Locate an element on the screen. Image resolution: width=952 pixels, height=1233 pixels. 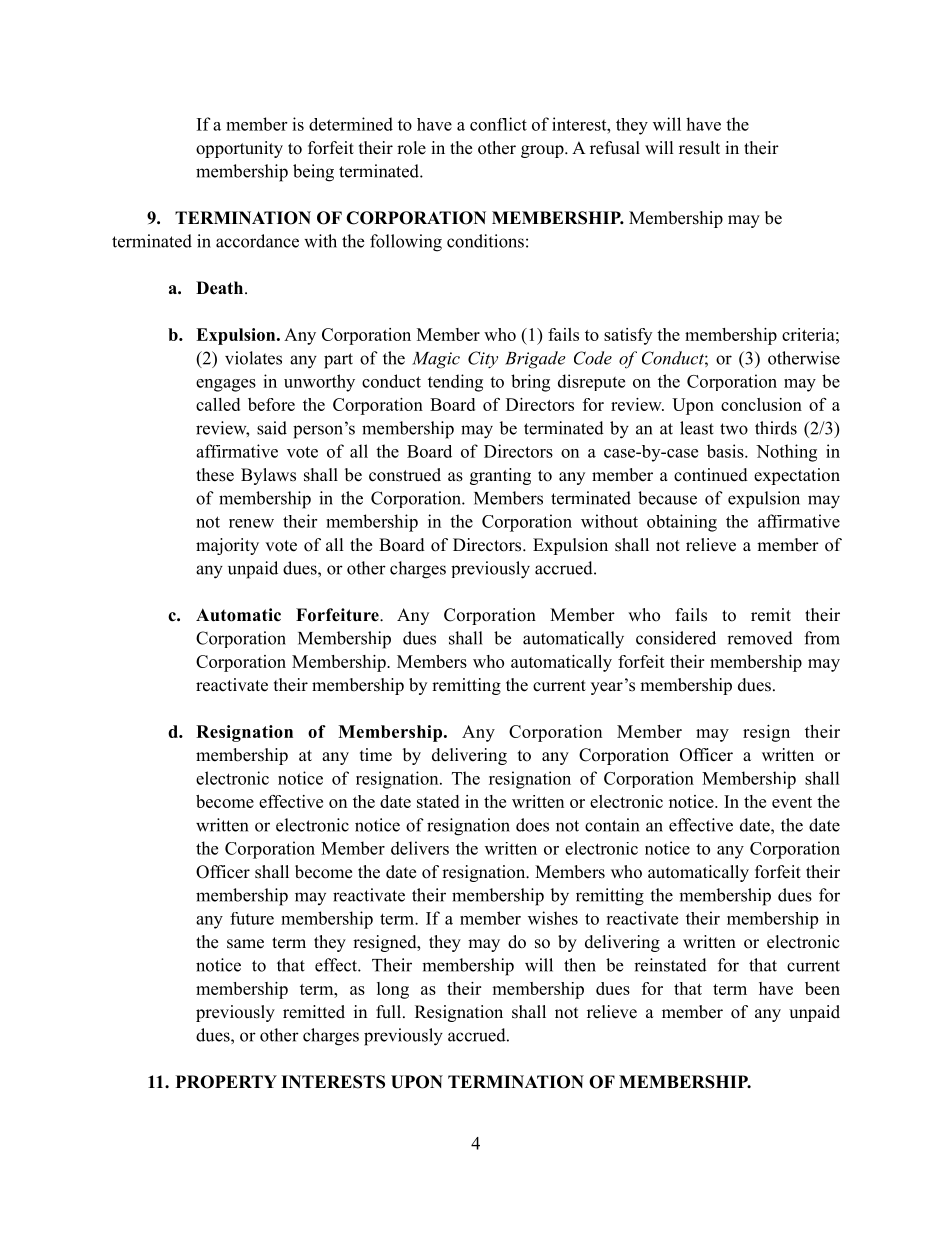
then is located at coordinates (580, 965).
